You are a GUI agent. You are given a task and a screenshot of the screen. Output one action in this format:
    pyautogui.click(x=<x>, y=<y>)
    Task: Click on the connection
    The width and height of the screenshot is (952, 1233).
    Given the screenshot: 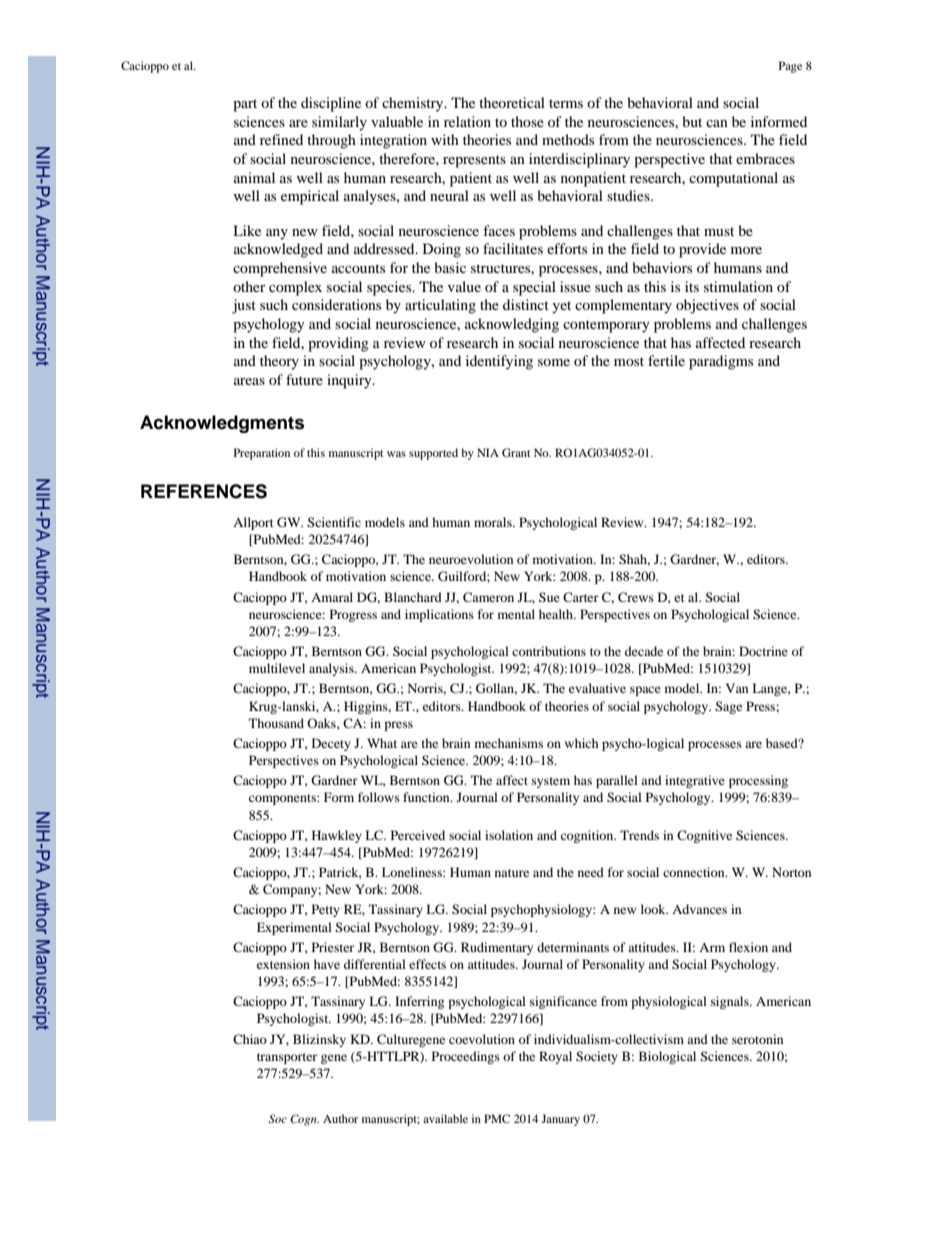 What is the action you would take?
    pyautogui.click(x=695, y=872)
